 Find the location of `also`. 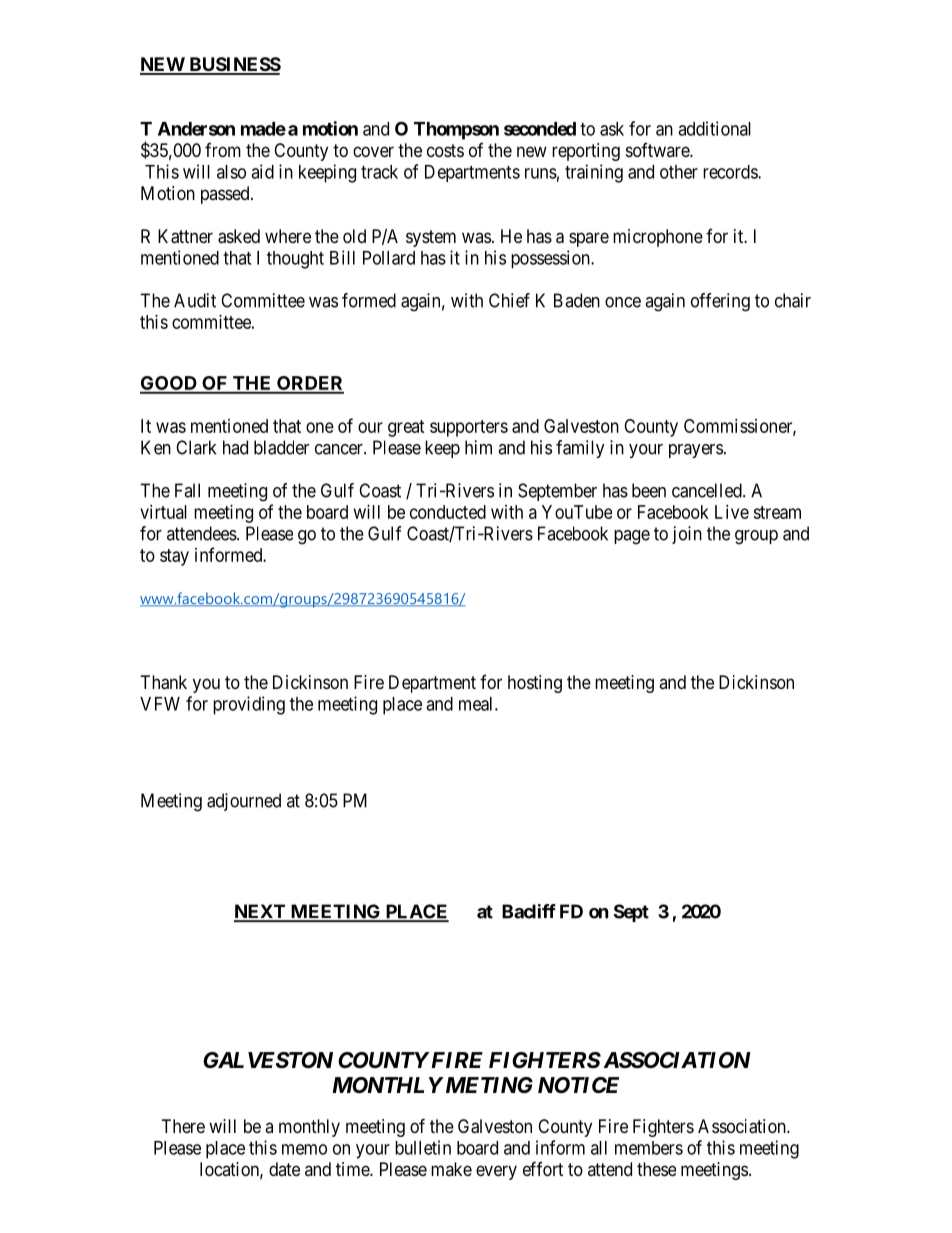

also is located at coordinates (231, 172).
